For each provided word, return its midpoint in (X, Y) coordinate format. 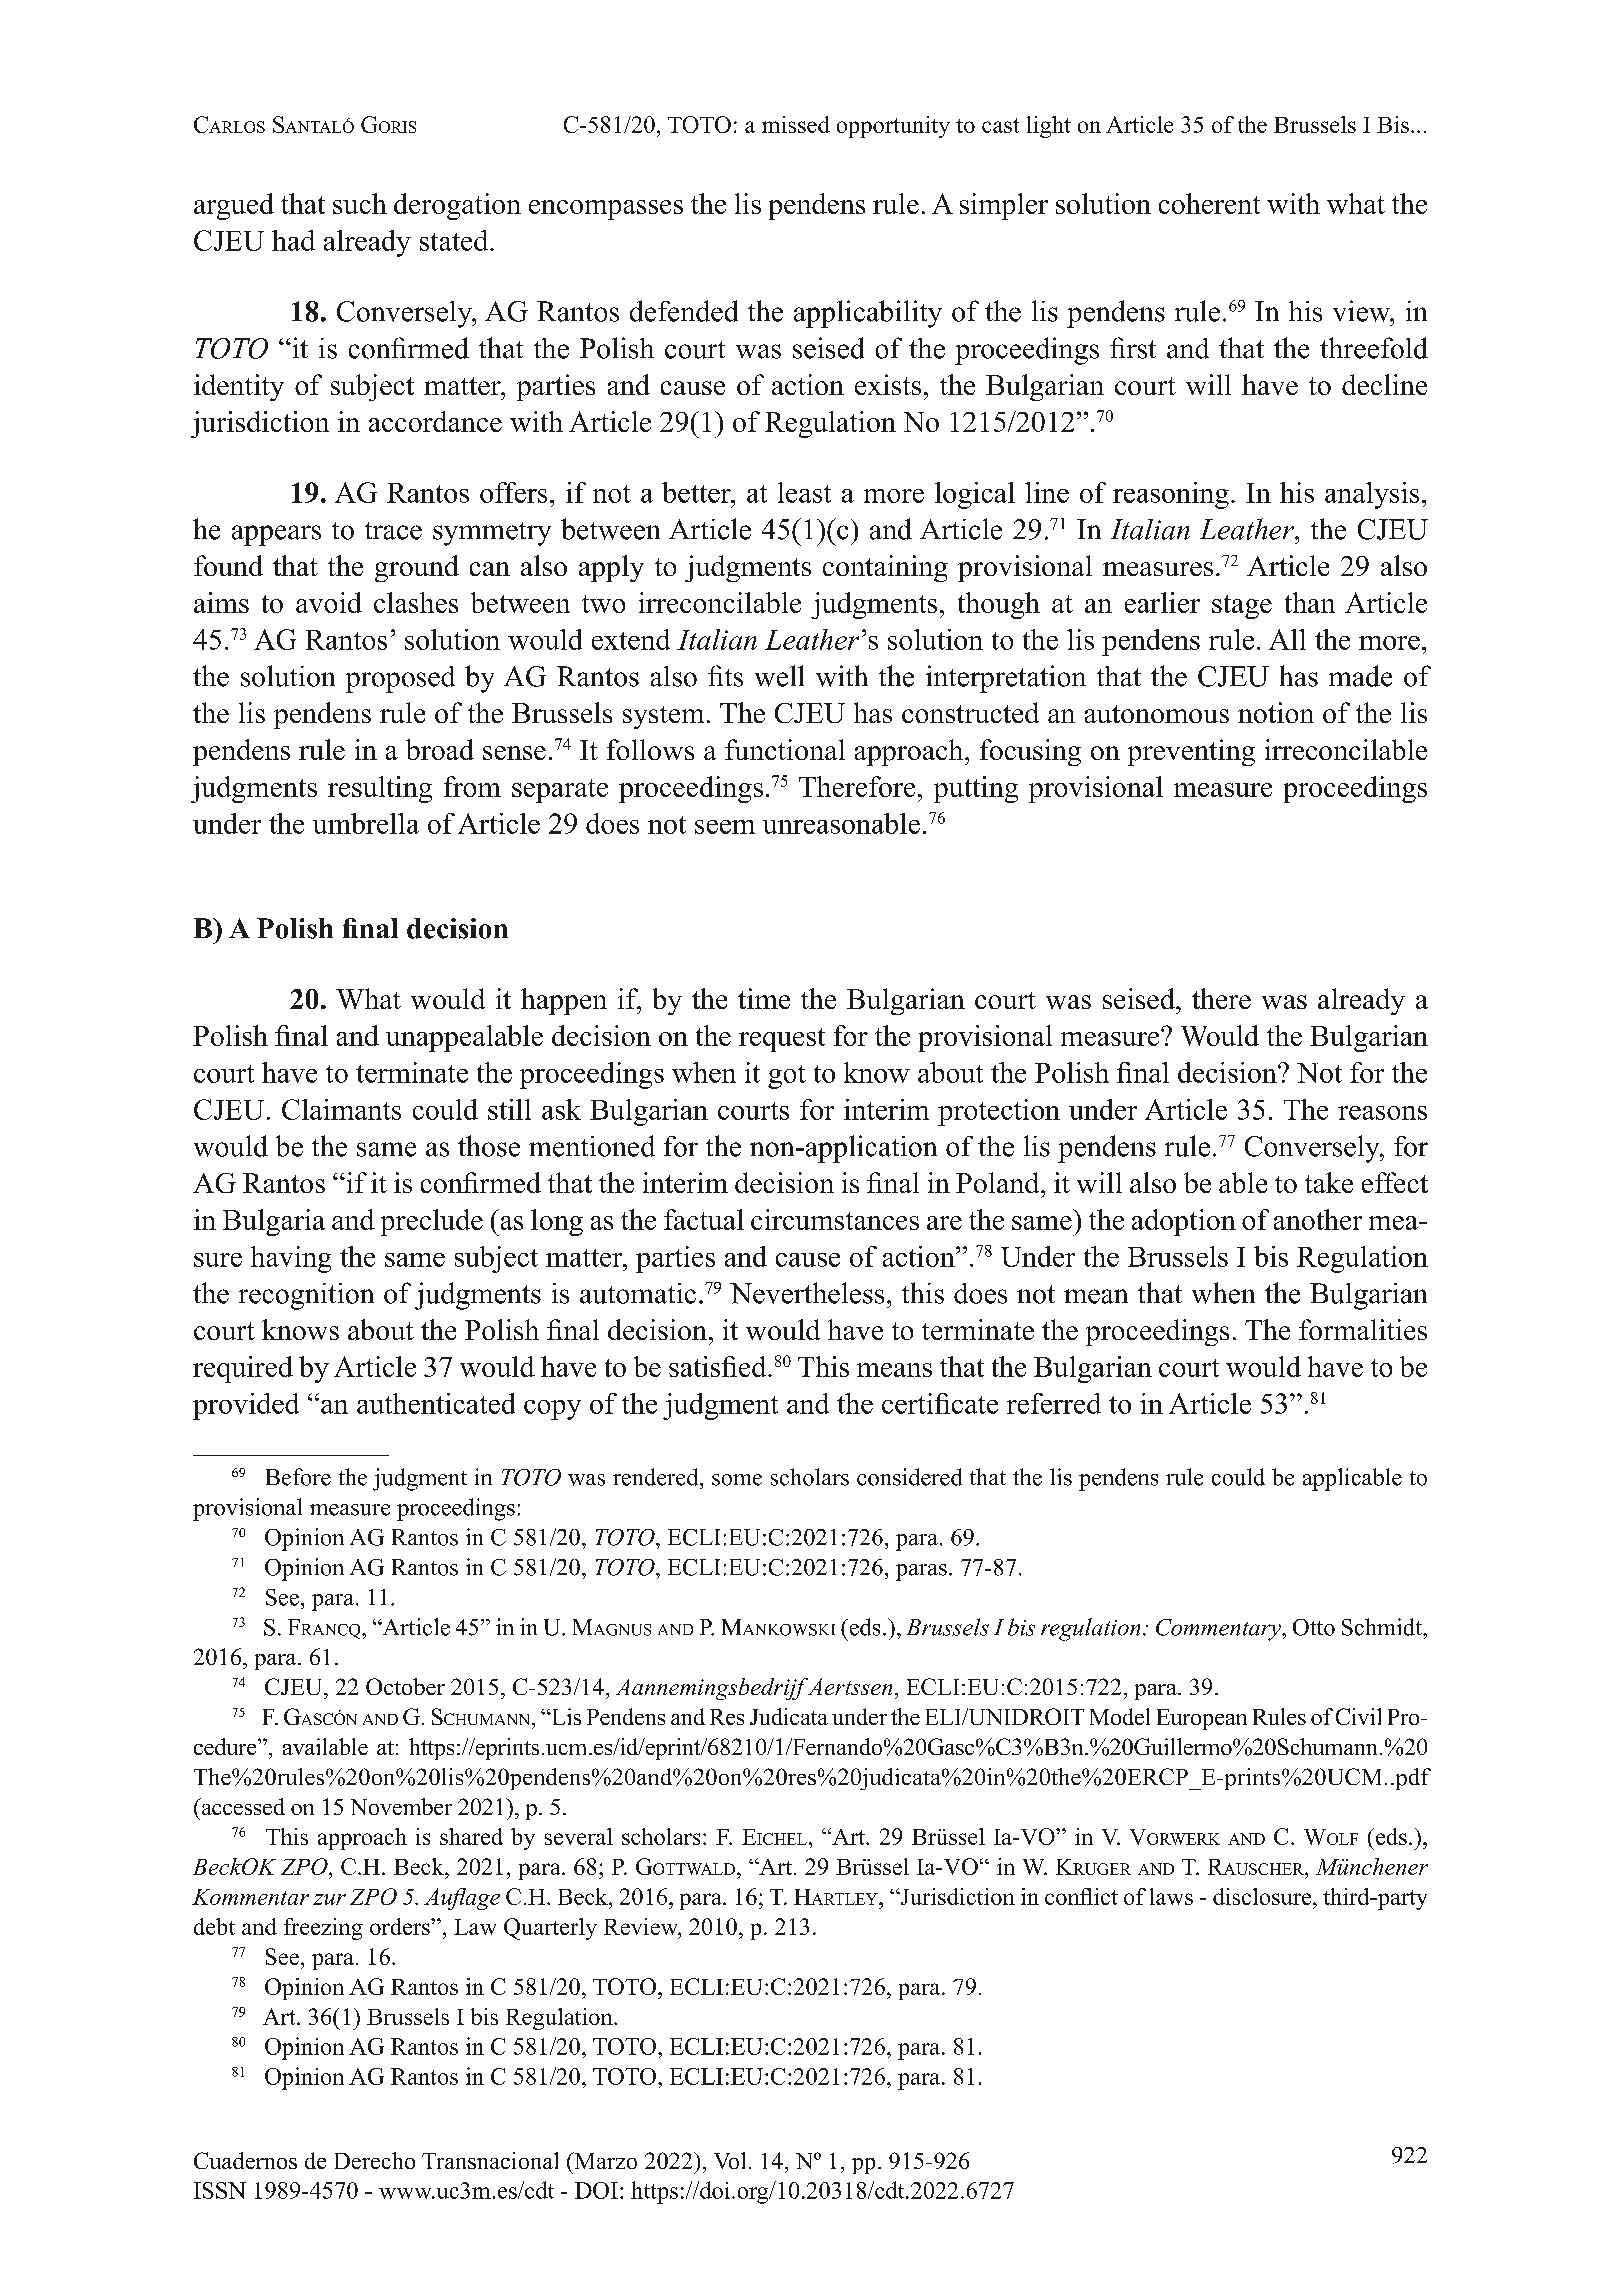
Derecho (375, 2160)
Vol (729, 2160)
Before (298, 1477)
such (360, 203)
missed (796, 124)
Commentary (1219, 1630)
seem (725, 827)
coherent (1209, 203)
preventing (1191, 752)
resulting (380, 789)
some (737, 1480)
